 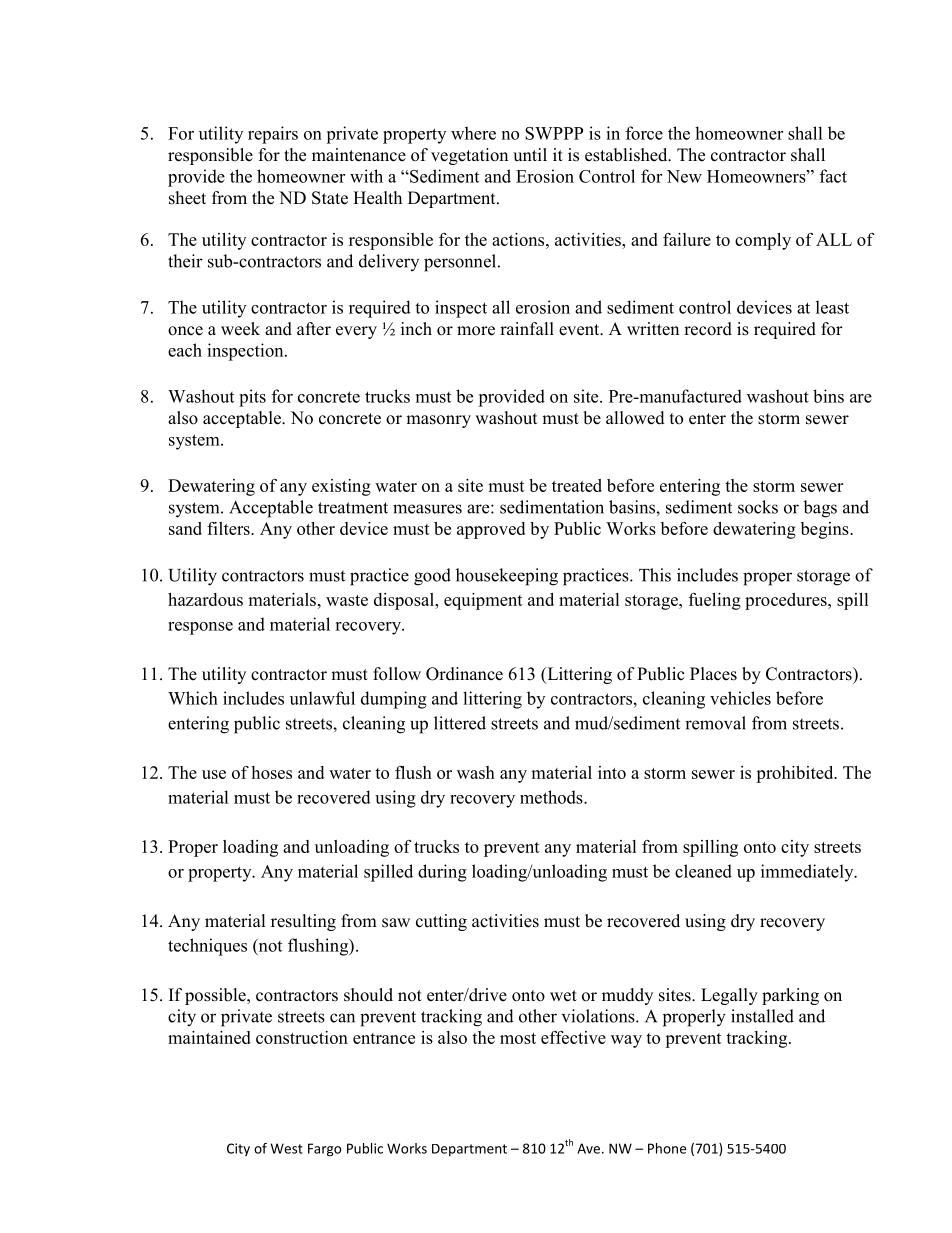 I want to click on Ave, so click(x=590, y=1148).
